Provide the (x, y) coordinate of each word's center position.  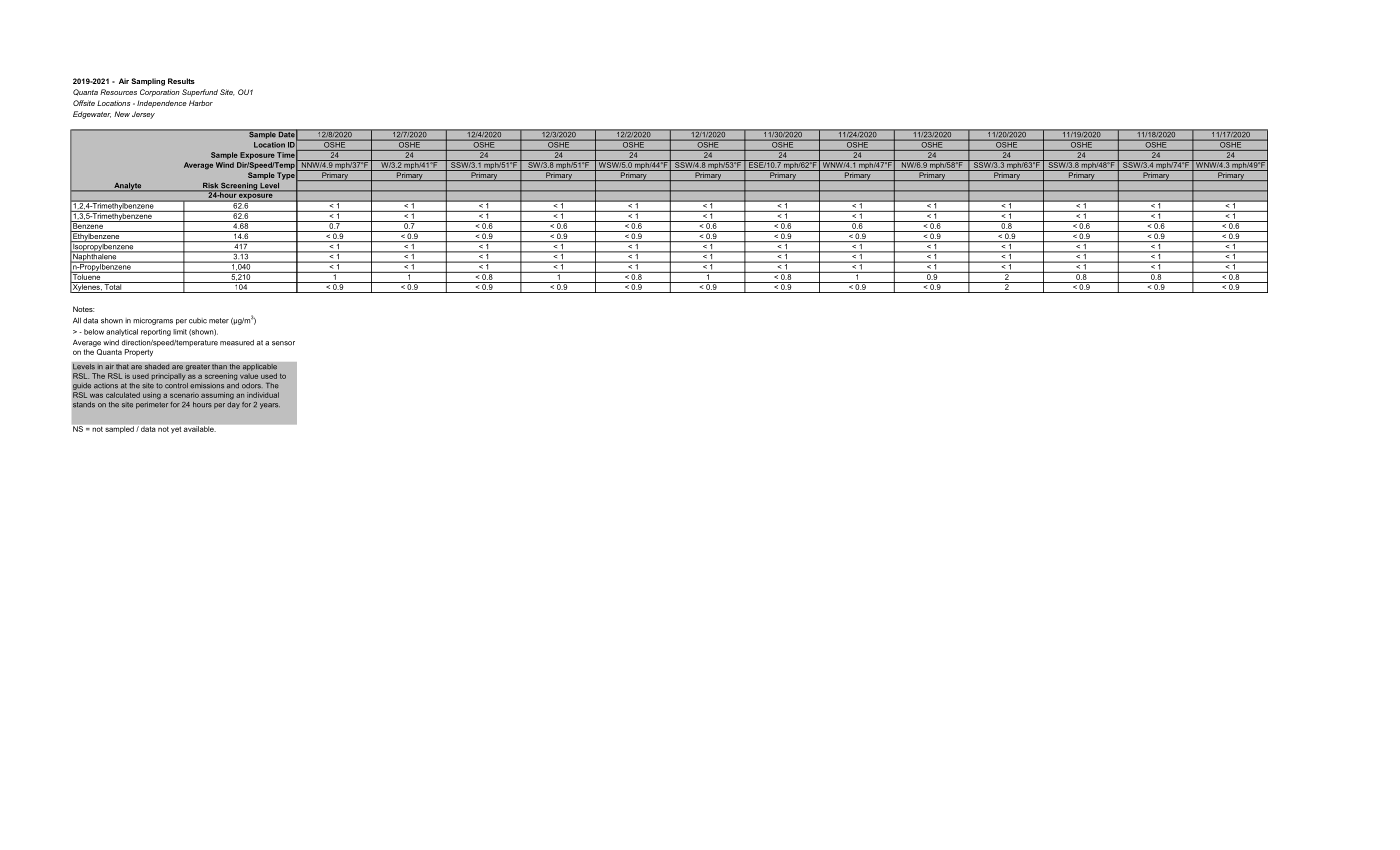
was (96, 395)
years (270, 406)
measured (237, 343)
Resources (118, 92)
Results (181, 81)
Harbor (201, 103)
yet (176, 430)
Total (113, 286)
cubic (198, 321)
